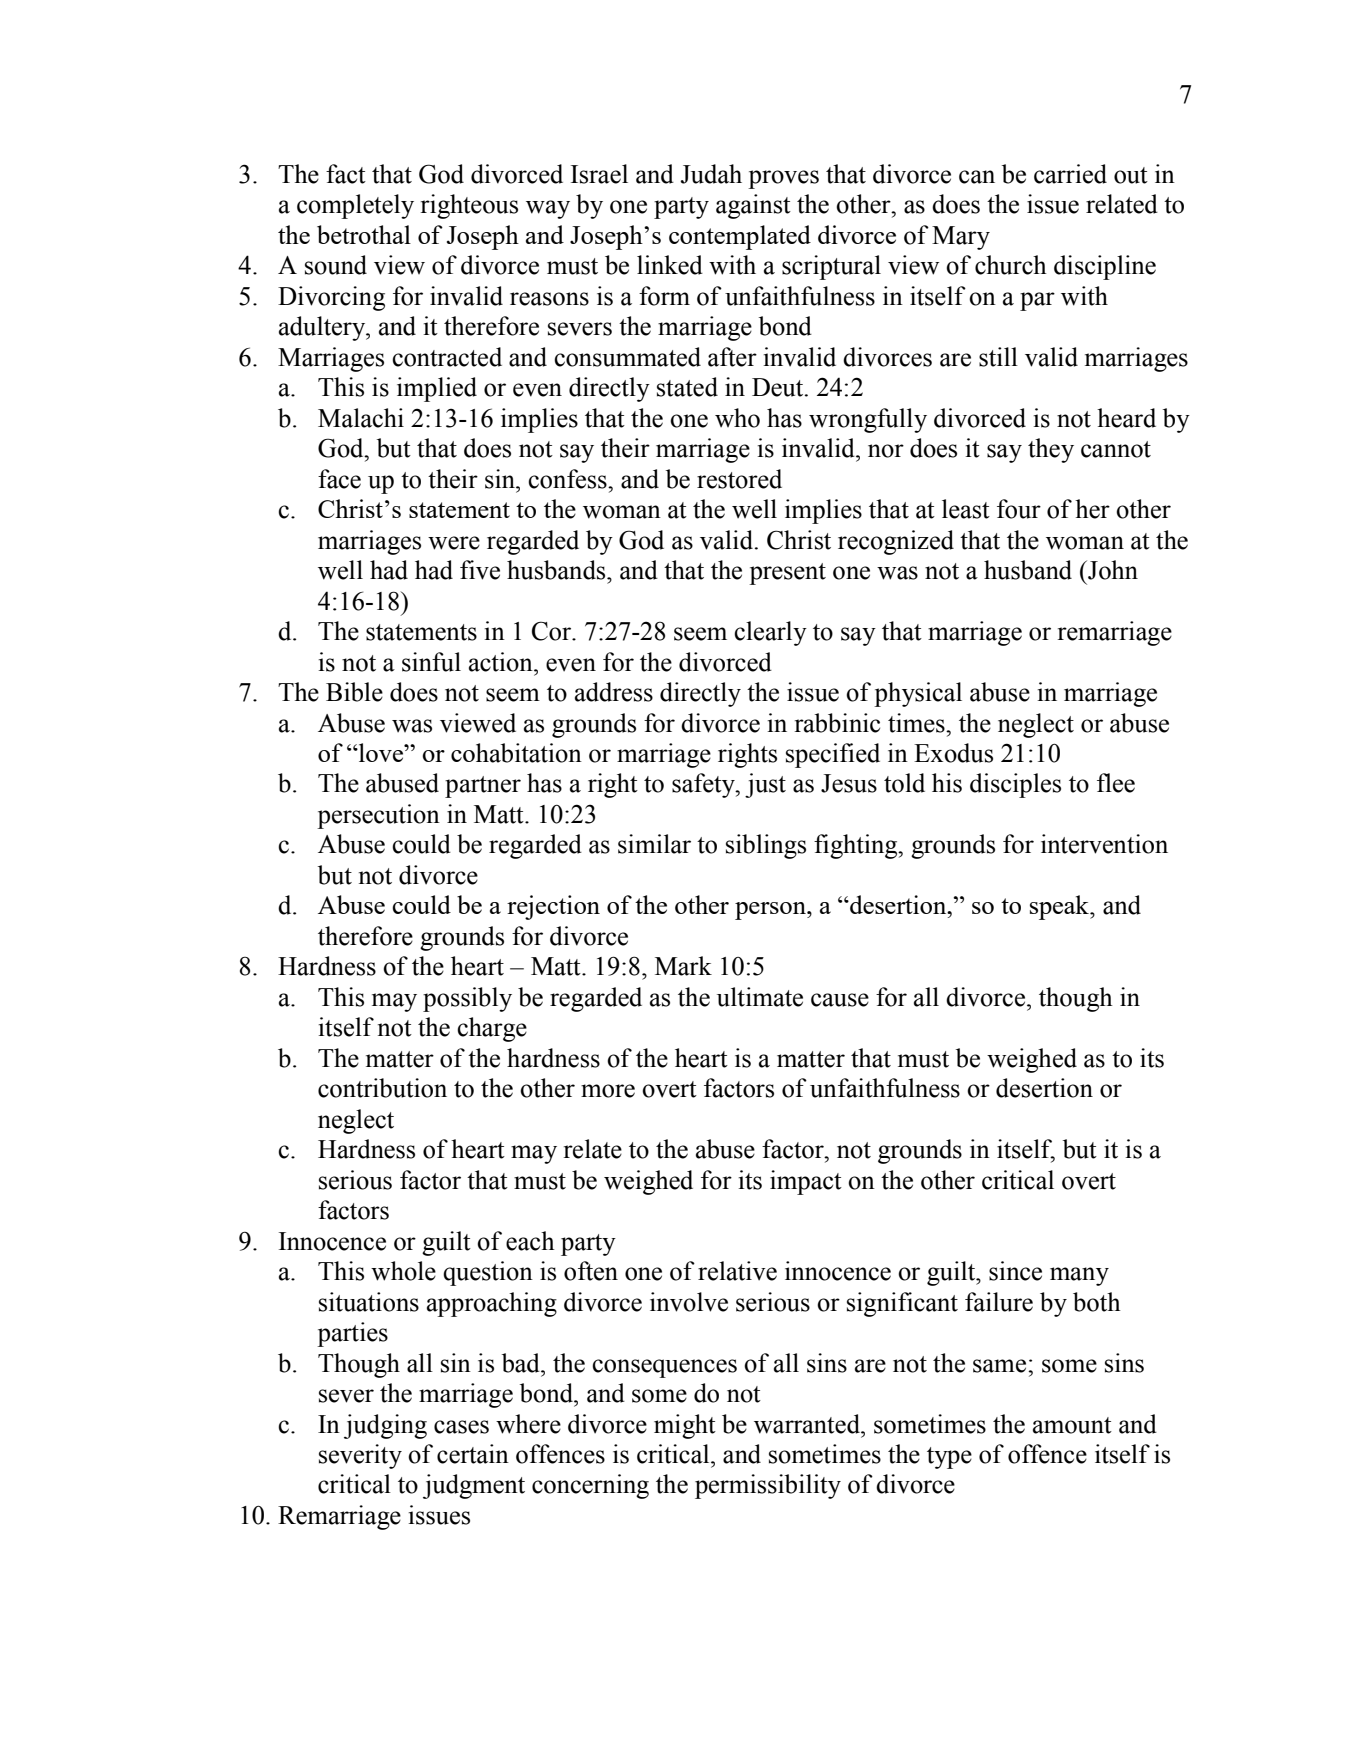 The width and height of the screenshot is (1351, 1749). What do you see at coordinates (378, 816) in the screenshot?
I see `persecution` at bounding box center [378, 816].
